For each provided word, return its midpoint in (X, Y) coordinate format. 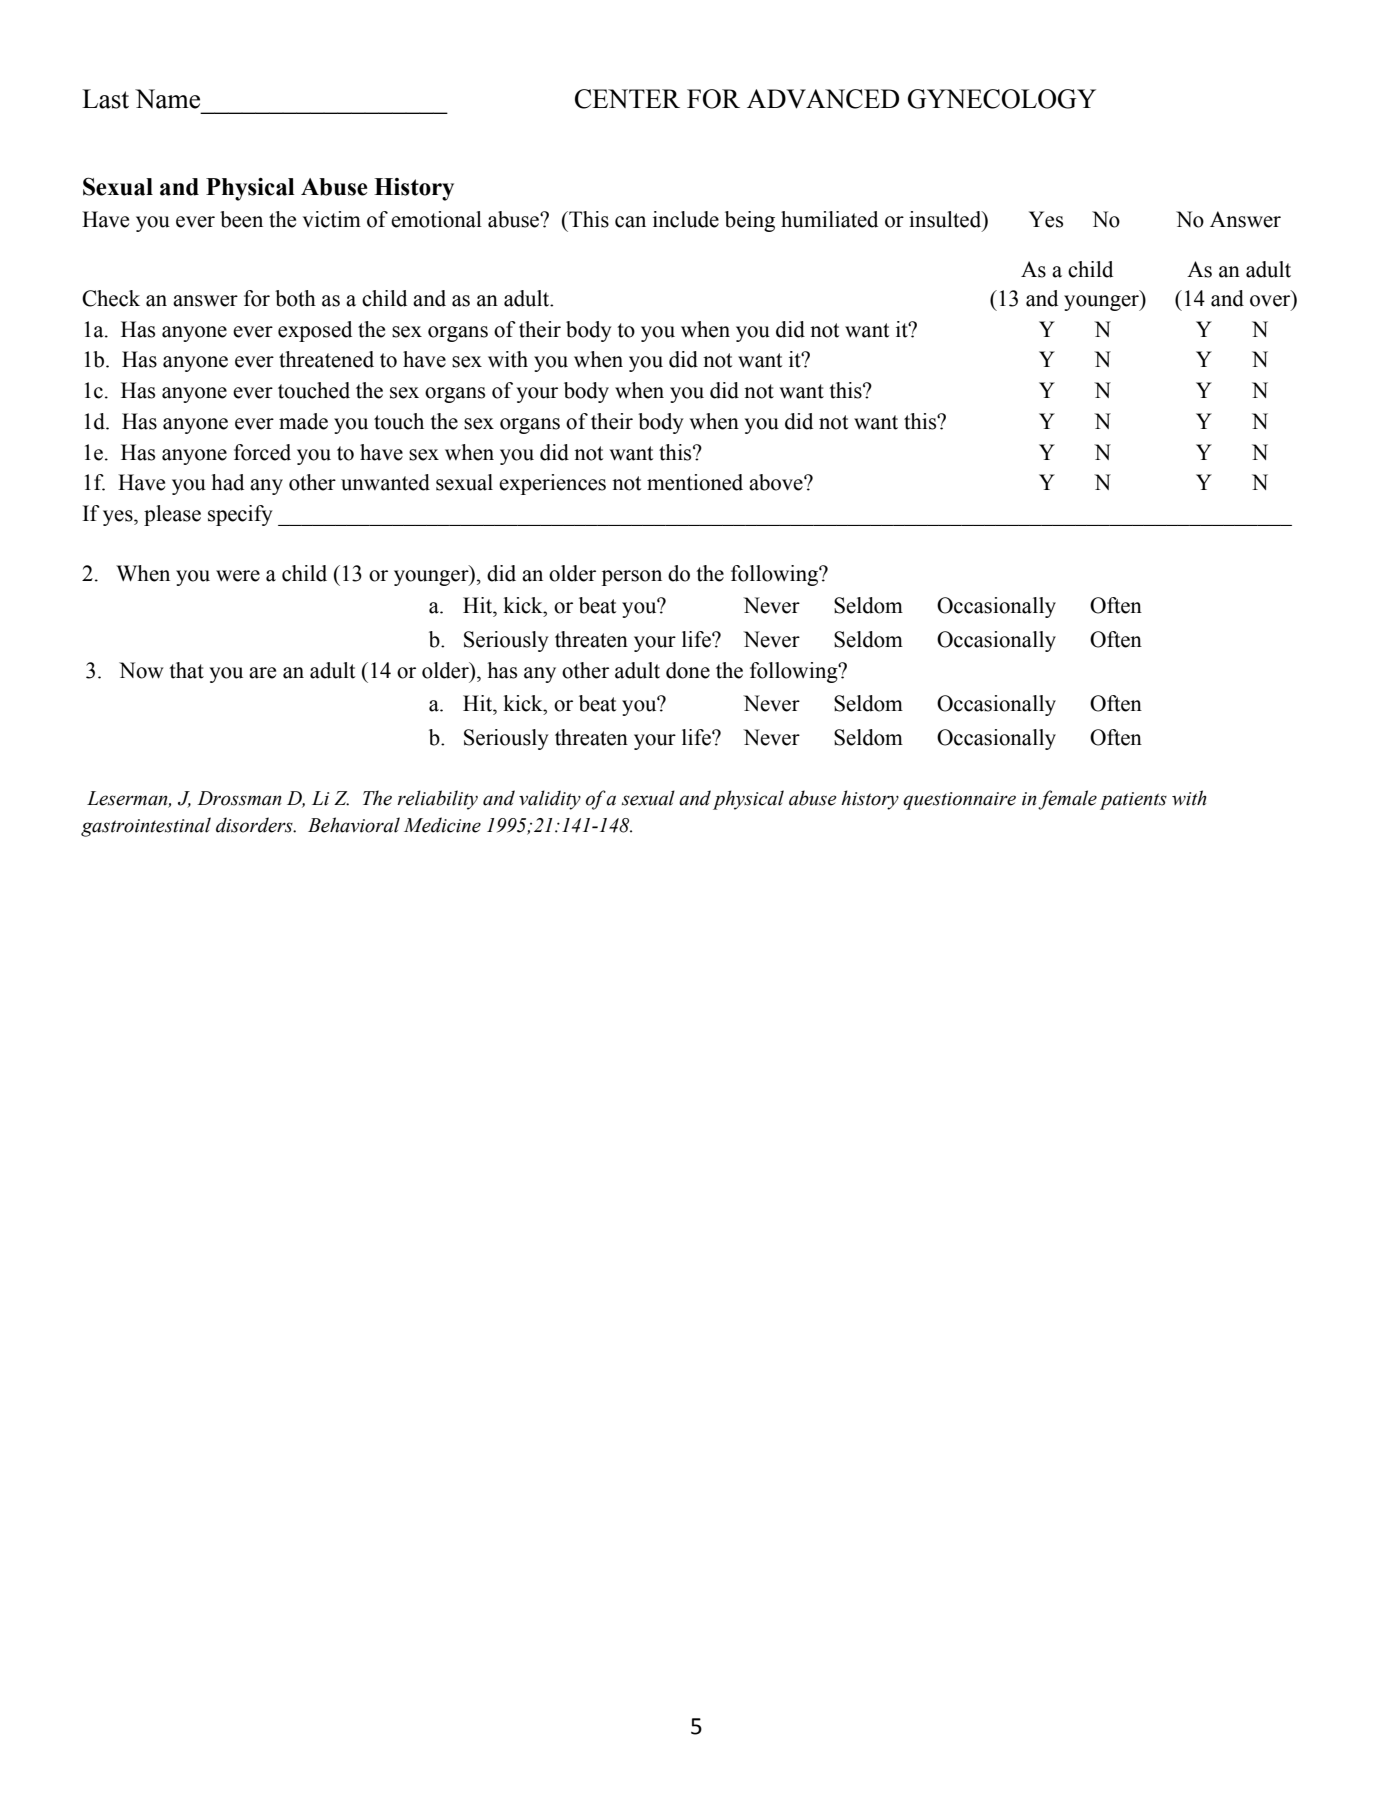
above (777, 482)
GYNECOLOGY (1002, 99)
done (688, 670)
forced (262, 452)
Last (105, 99)
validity (550, 800)
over (1271, 302)
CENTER (627, 99)
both (295, 298)
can (630, 222)
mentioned (695, 482)
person (632, 578)
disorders (255, 825)
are (262, 673)
